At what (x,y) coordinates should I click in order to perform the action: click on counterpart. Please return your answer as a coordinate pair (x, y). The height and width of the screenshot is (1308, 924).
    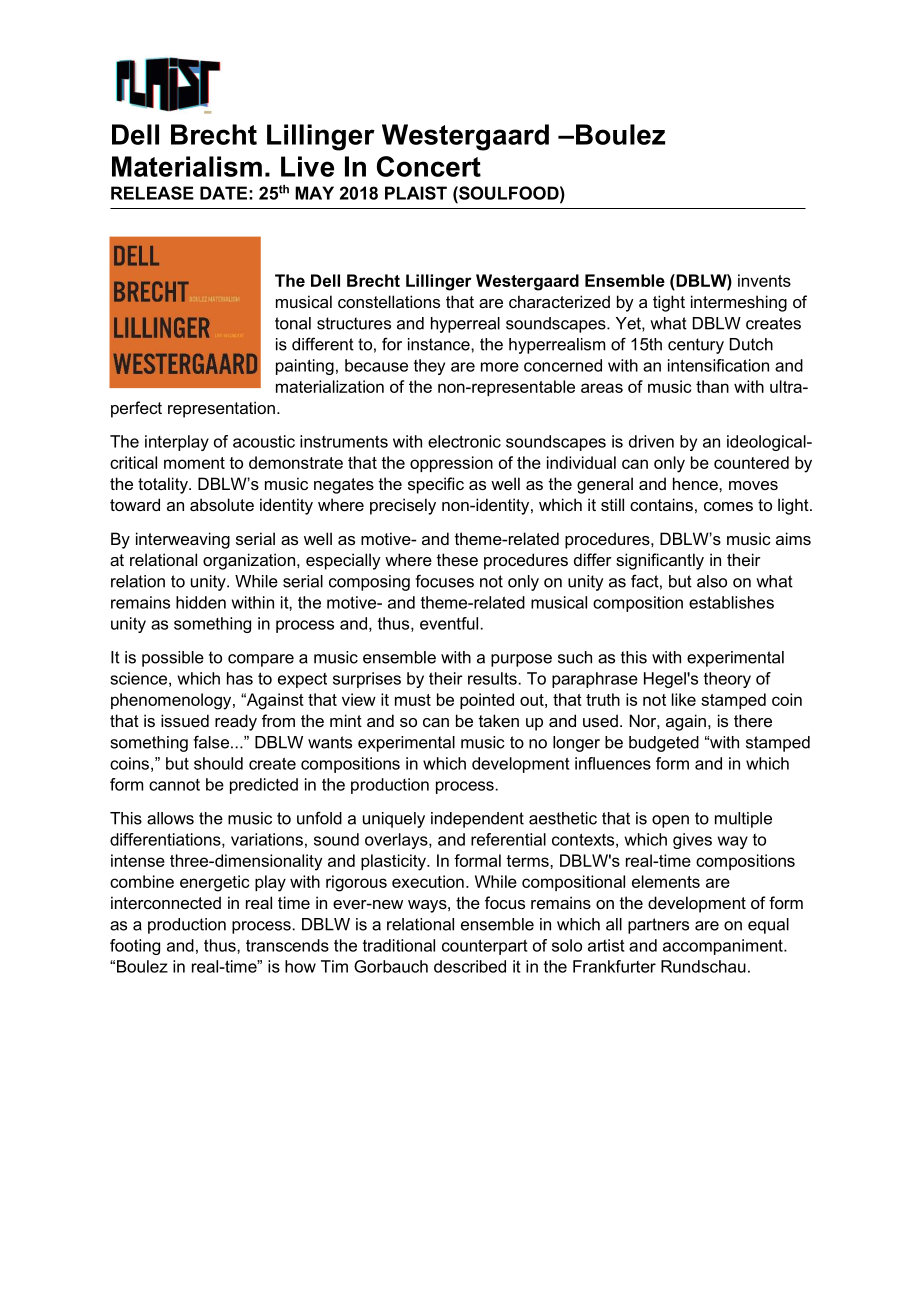
    Looking at the image, I should click on (485, 947).
